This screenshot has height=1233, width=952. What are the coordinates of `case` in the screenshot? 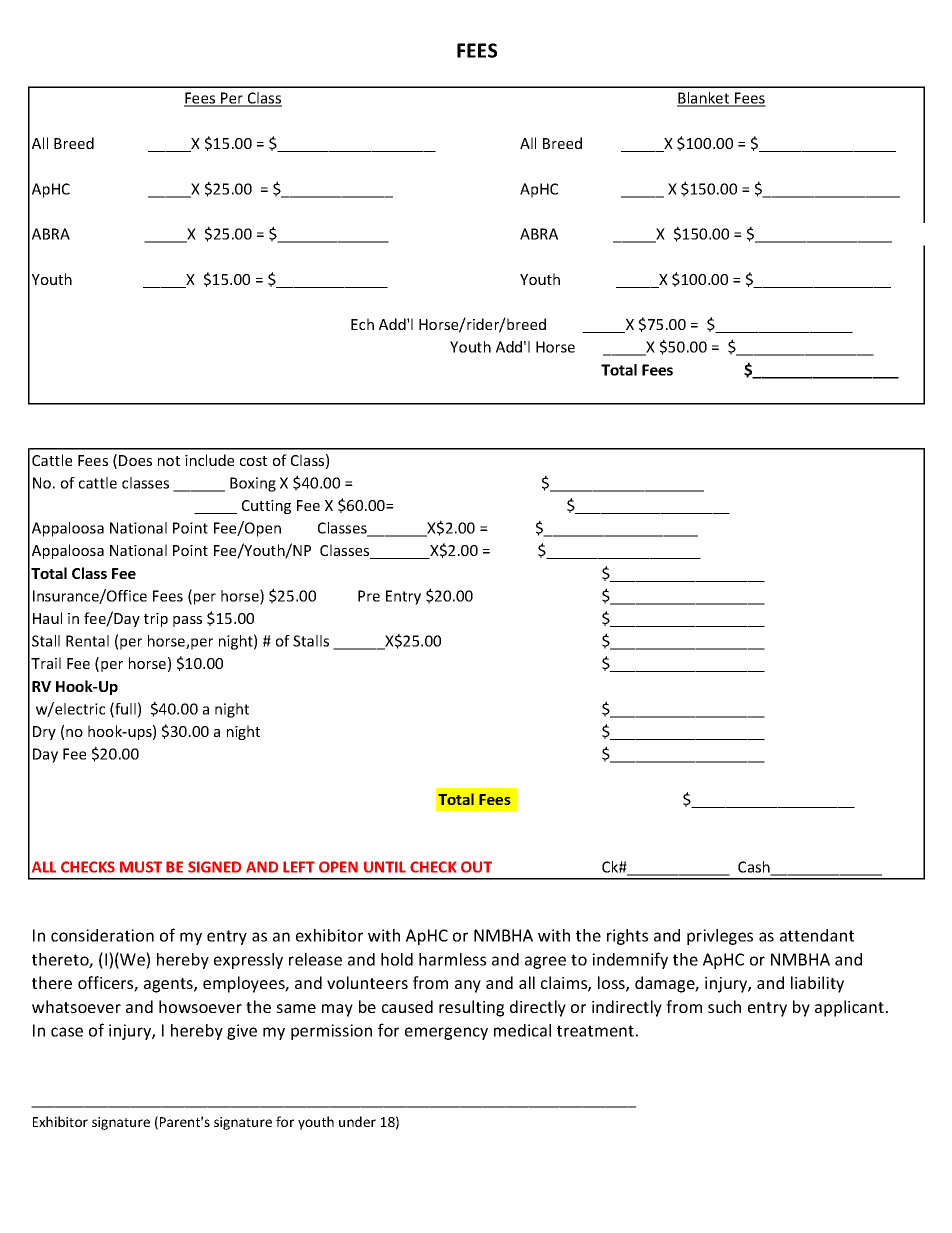 It's located at (67, 1032).
